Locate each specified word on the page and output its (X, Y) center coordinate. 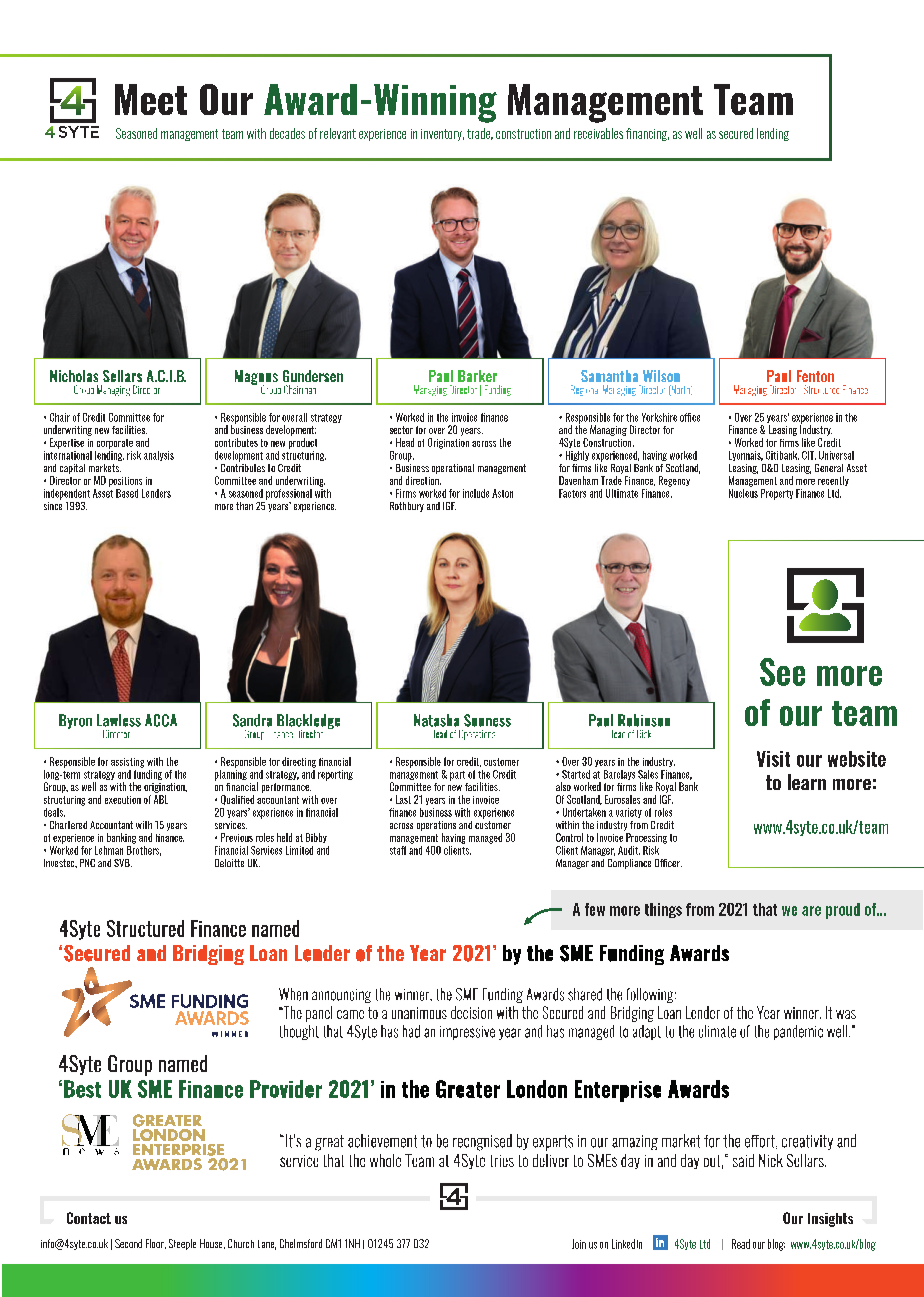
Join (579, 1244)
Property (777, 494)
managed (485, 838)
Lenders (156, 493)
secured (736, 133)
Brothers (144, 849)
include (476, 493)
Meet (151, 99)
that (765, 909)
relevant (338, 133)
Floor (156, 1244)
